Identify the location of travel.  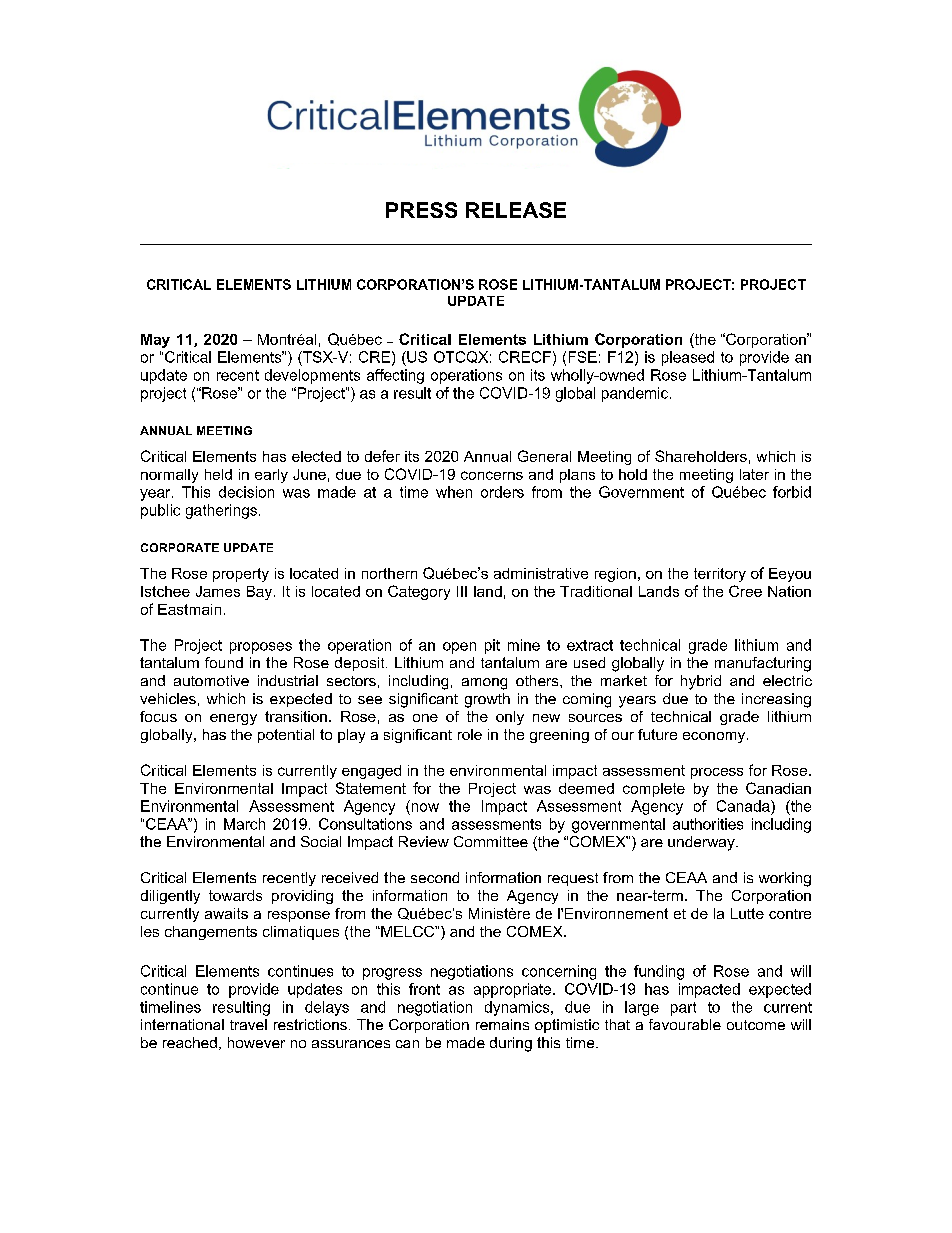
(248, 1024).
